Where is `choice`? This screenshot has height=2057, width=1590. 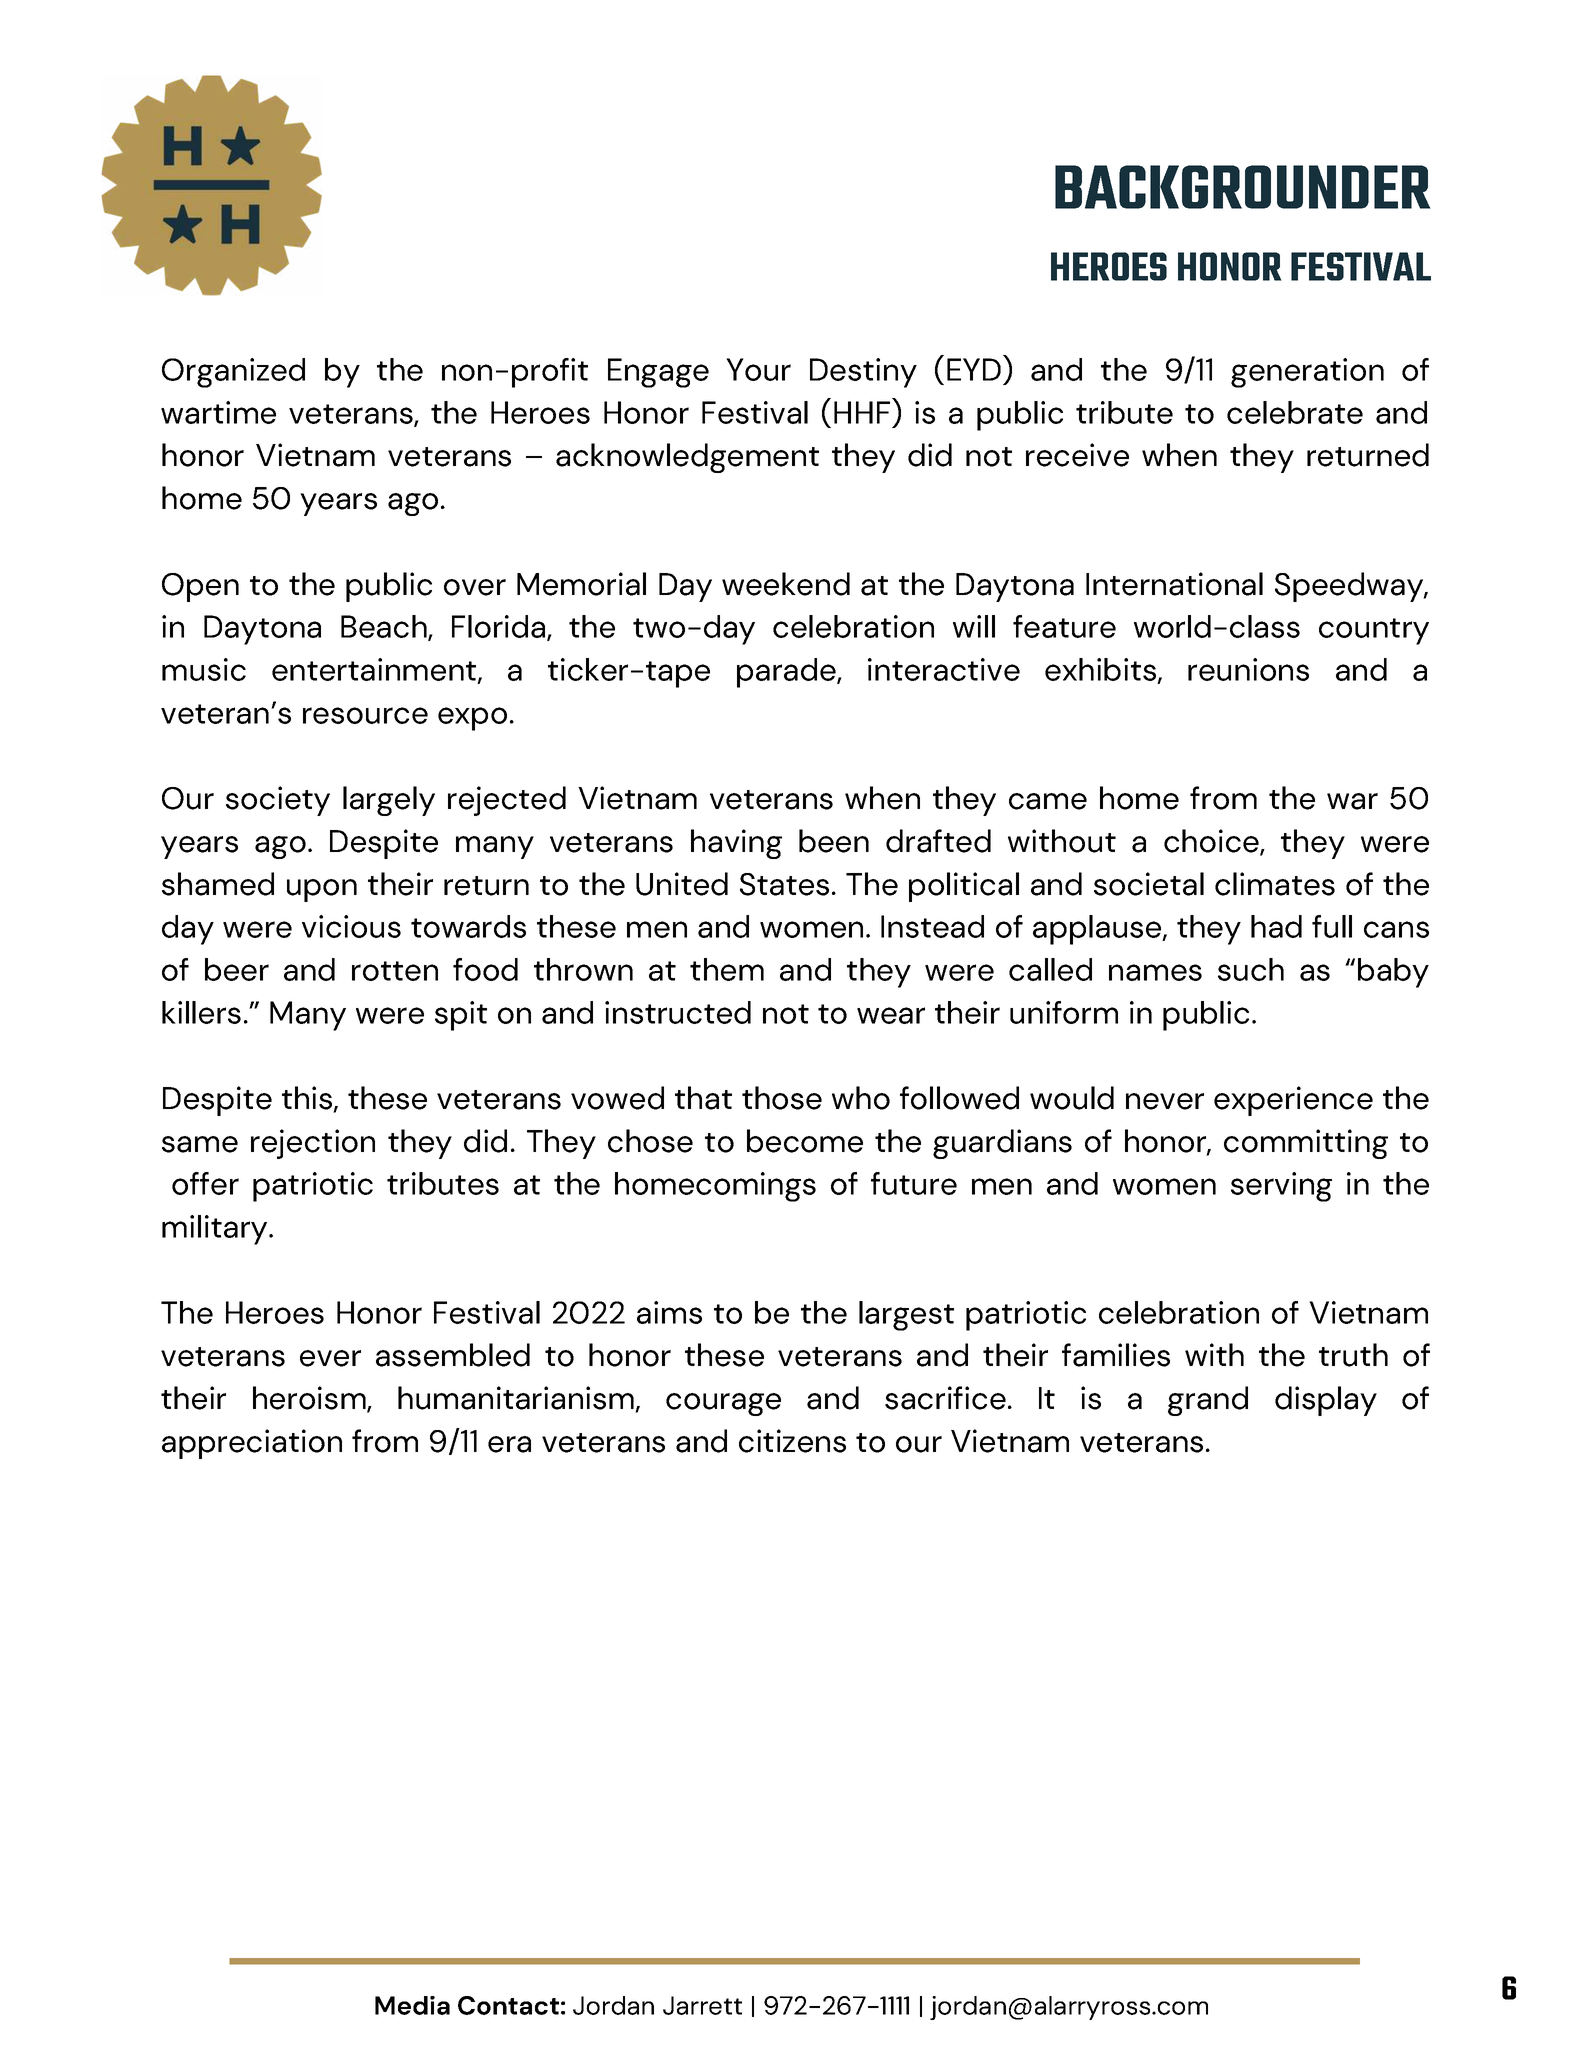 choice is located at coordinates (1212, 842).
